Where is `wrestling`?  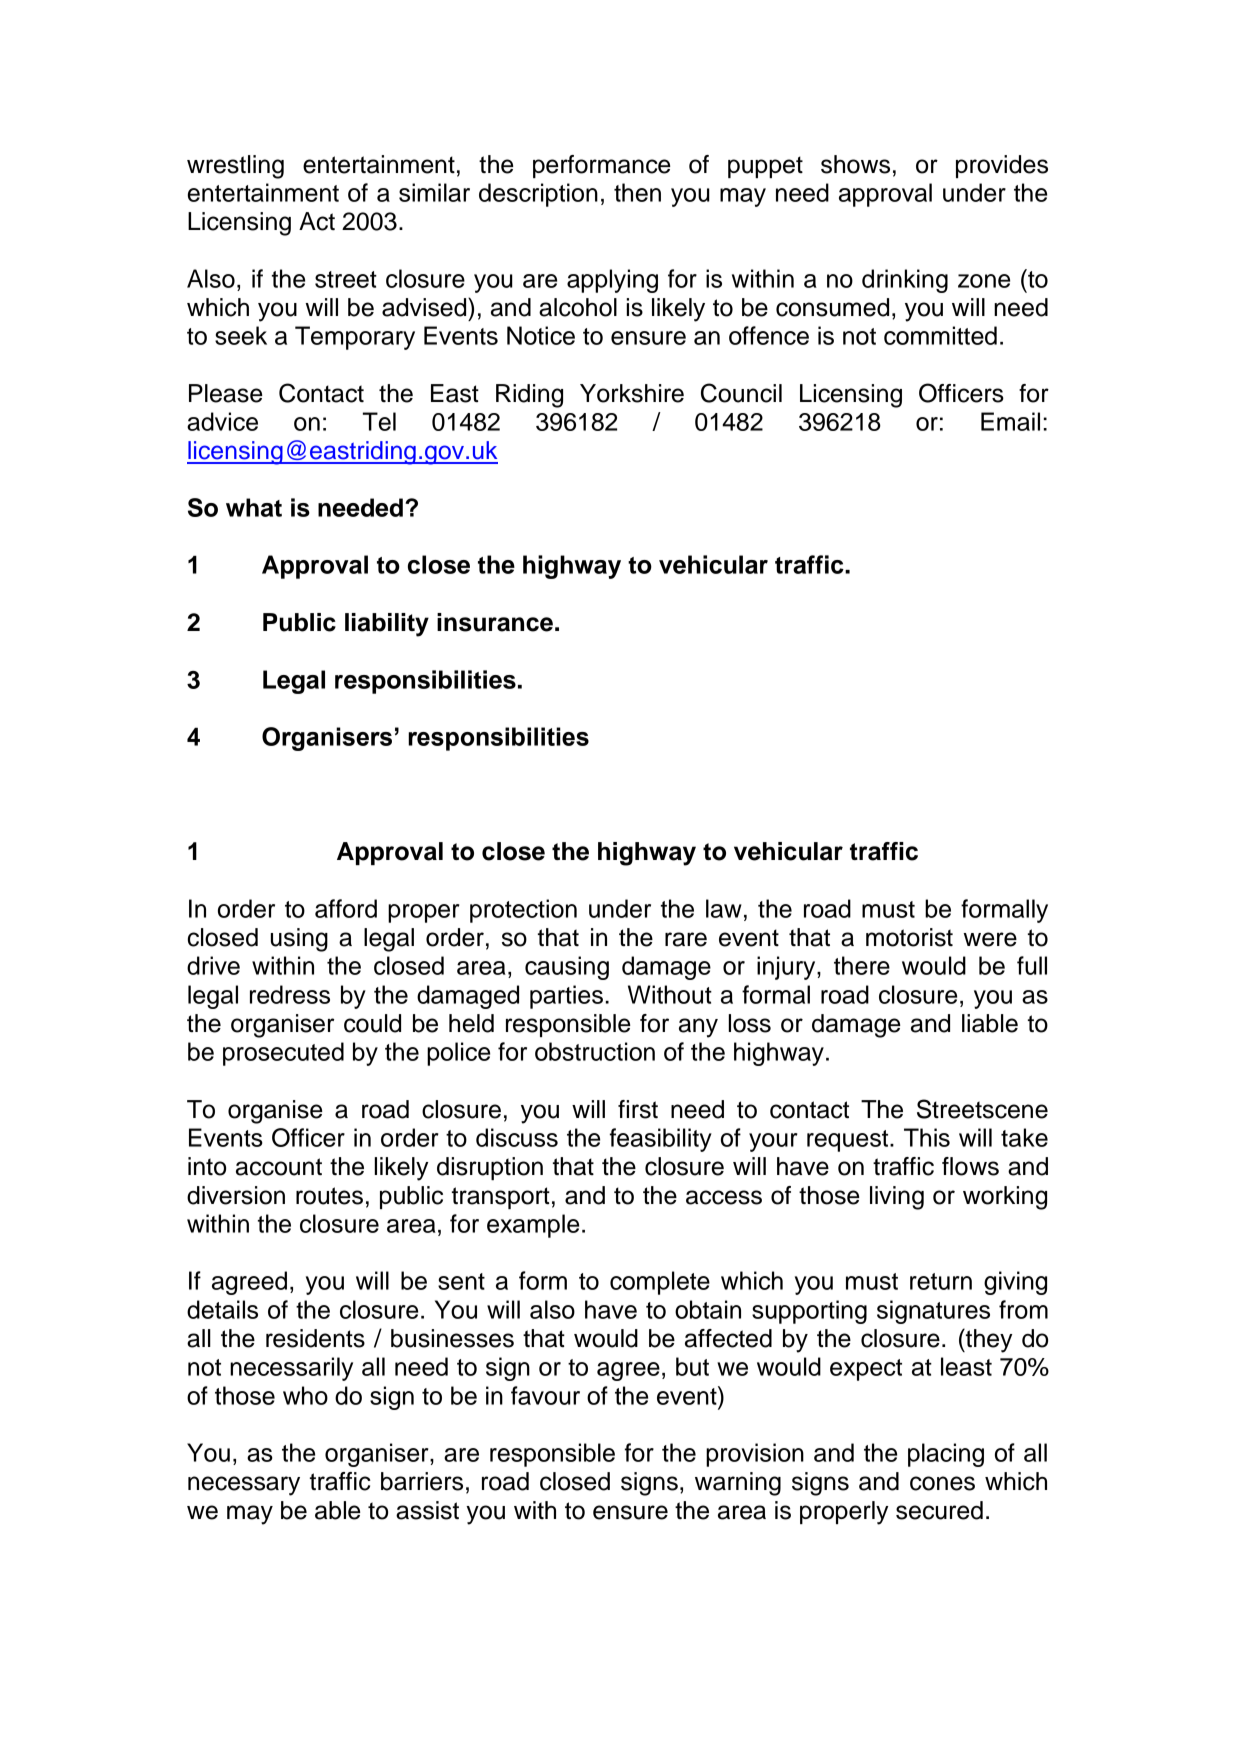
wrestling is located at coordinates (235, 167).
